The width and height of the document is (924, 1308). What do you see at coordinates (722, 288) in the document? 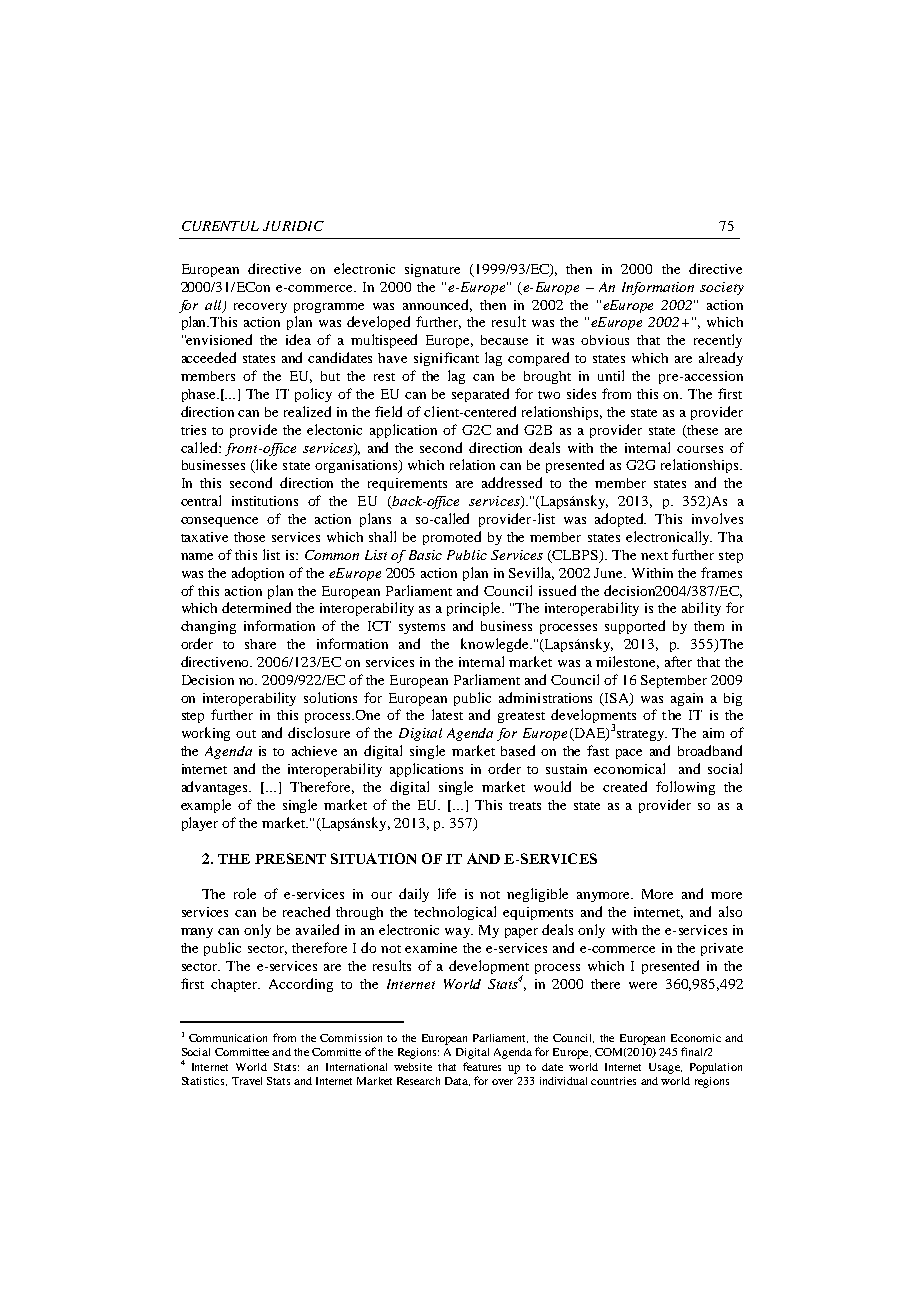
I see `society` at bounding box center [722, 288].
